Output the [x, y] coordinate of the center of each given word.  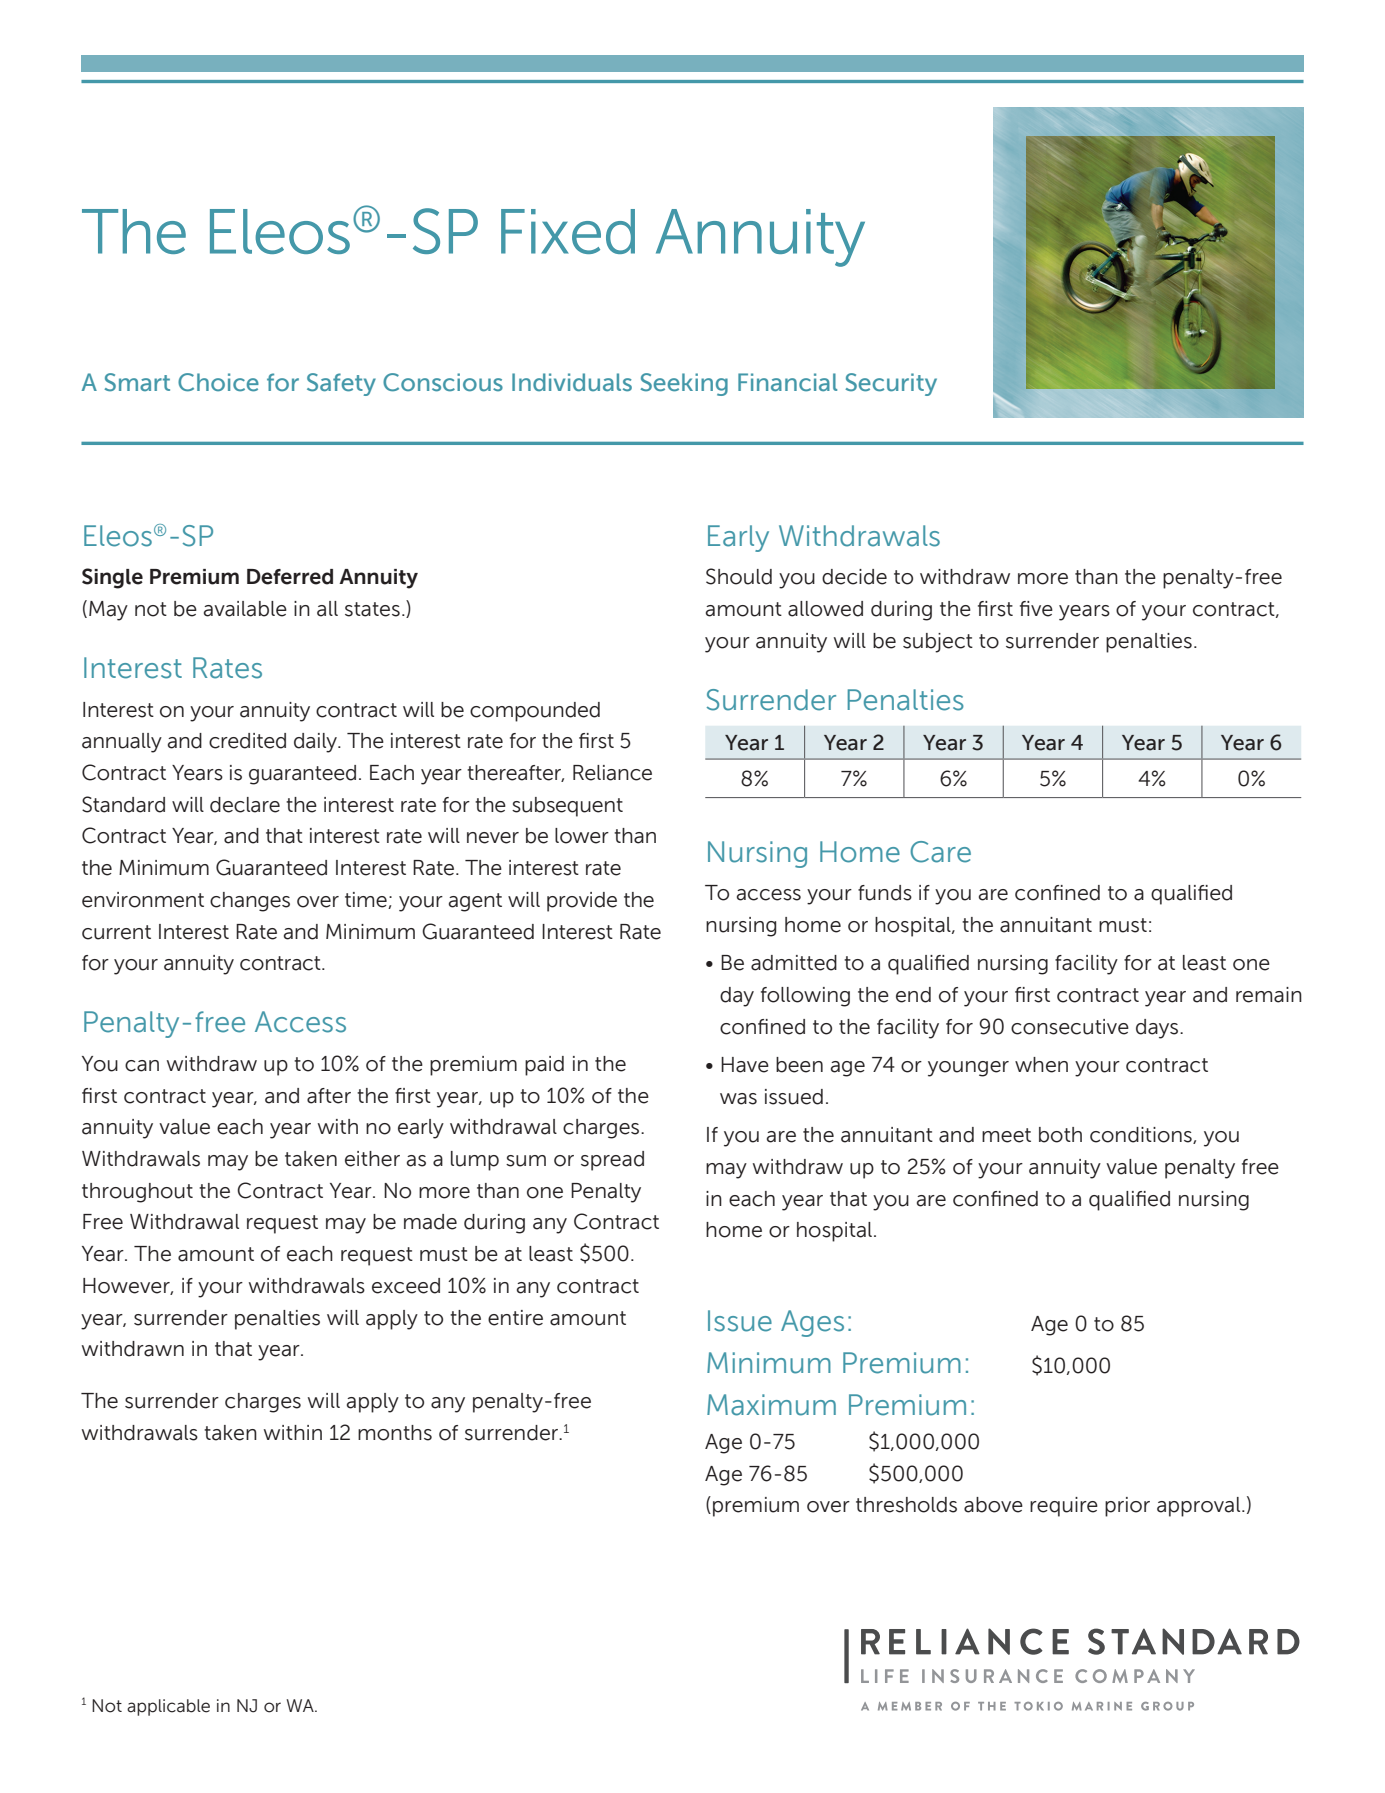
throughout [137, 1193]
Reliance [612, 773]
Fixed [568, 231]
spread [612, 1161]
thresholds [906, 1505]
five [1036, 609]
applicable [168, 1707]
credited [247, 741]
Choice [218, 382]
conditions [1142, 1135]
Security [891, 384]
